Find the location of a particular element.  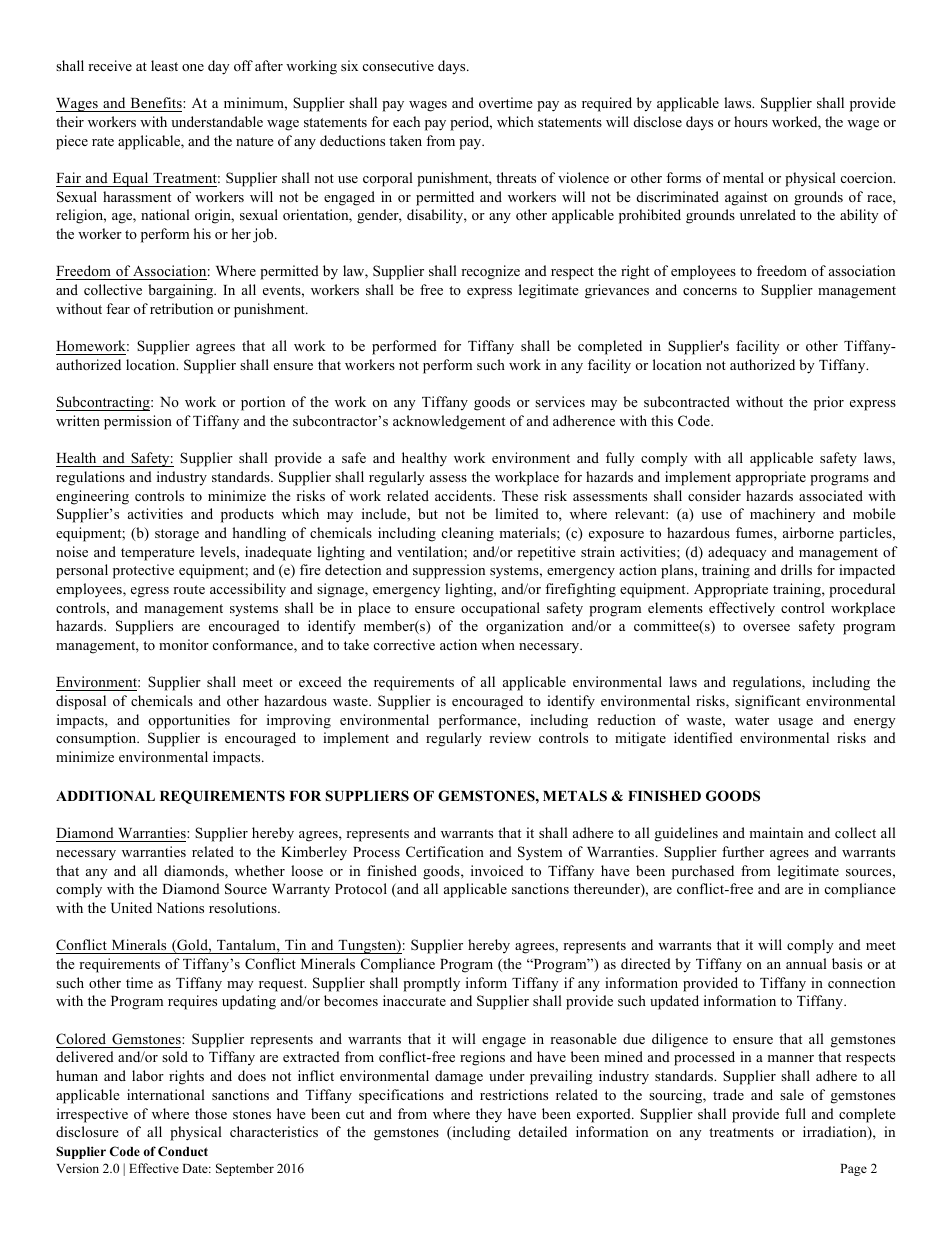

maintain is located at coordinates (776, 832).
